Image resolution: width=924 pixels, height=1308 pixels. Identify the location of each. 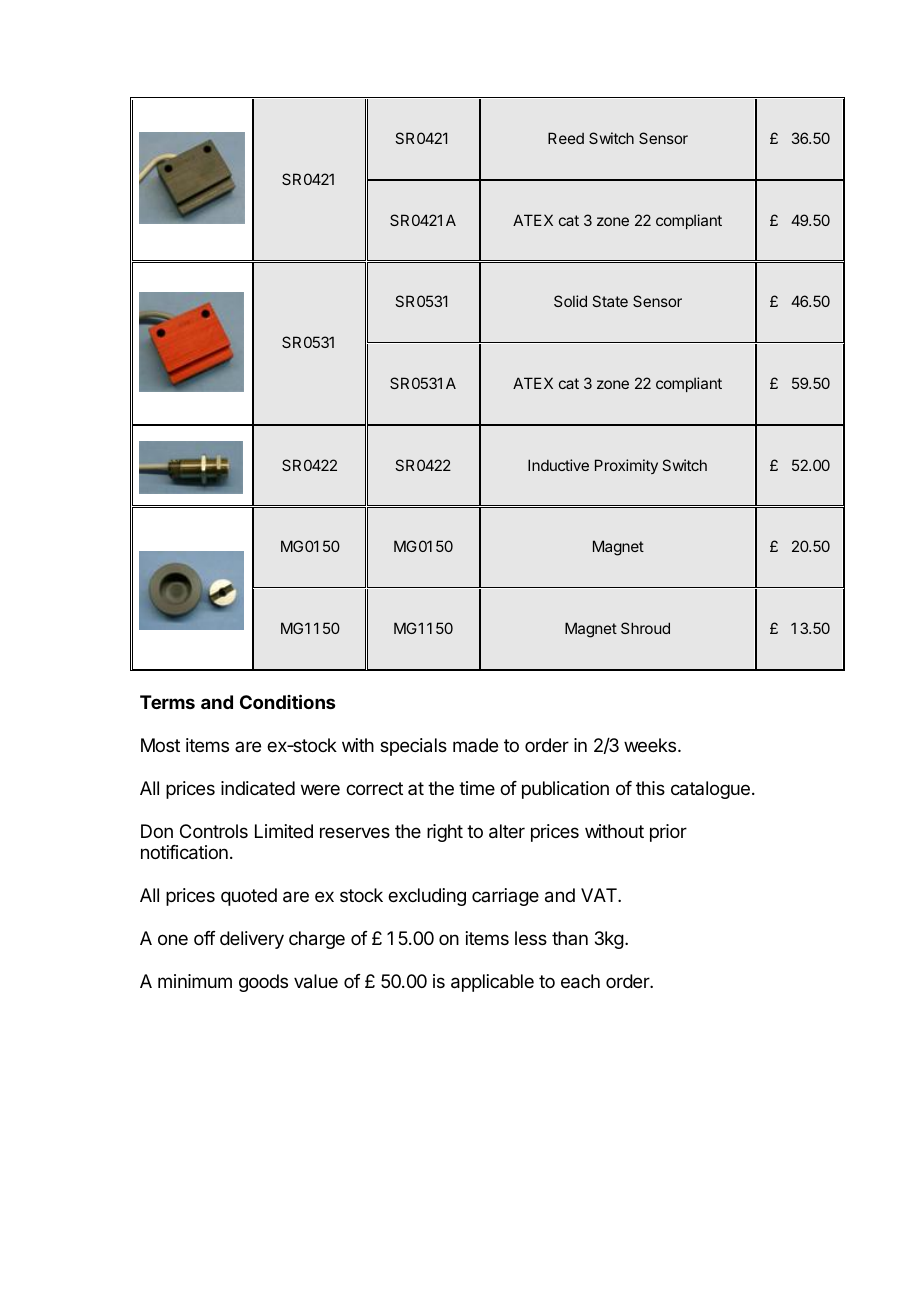
(580, 981).
